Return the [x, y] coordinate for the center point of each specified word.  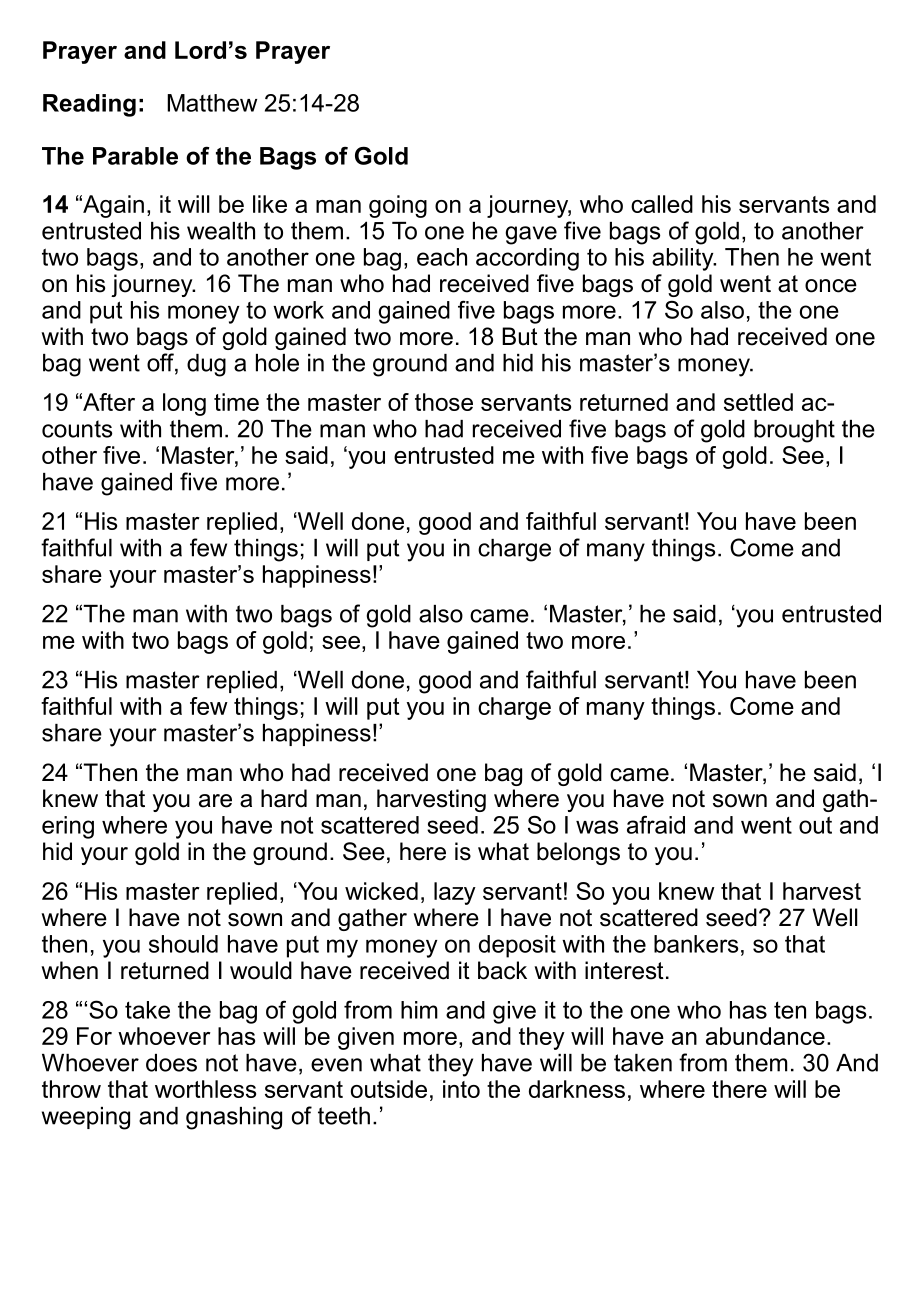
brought [794, 431]
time [236, 402]
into [461, 1089]
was [597, 827]
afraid [656, 825]
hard [284, 798]
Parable [135, 156]
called [662, 204]
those [444, 402]
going [398, 206]
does [171, 1063]
